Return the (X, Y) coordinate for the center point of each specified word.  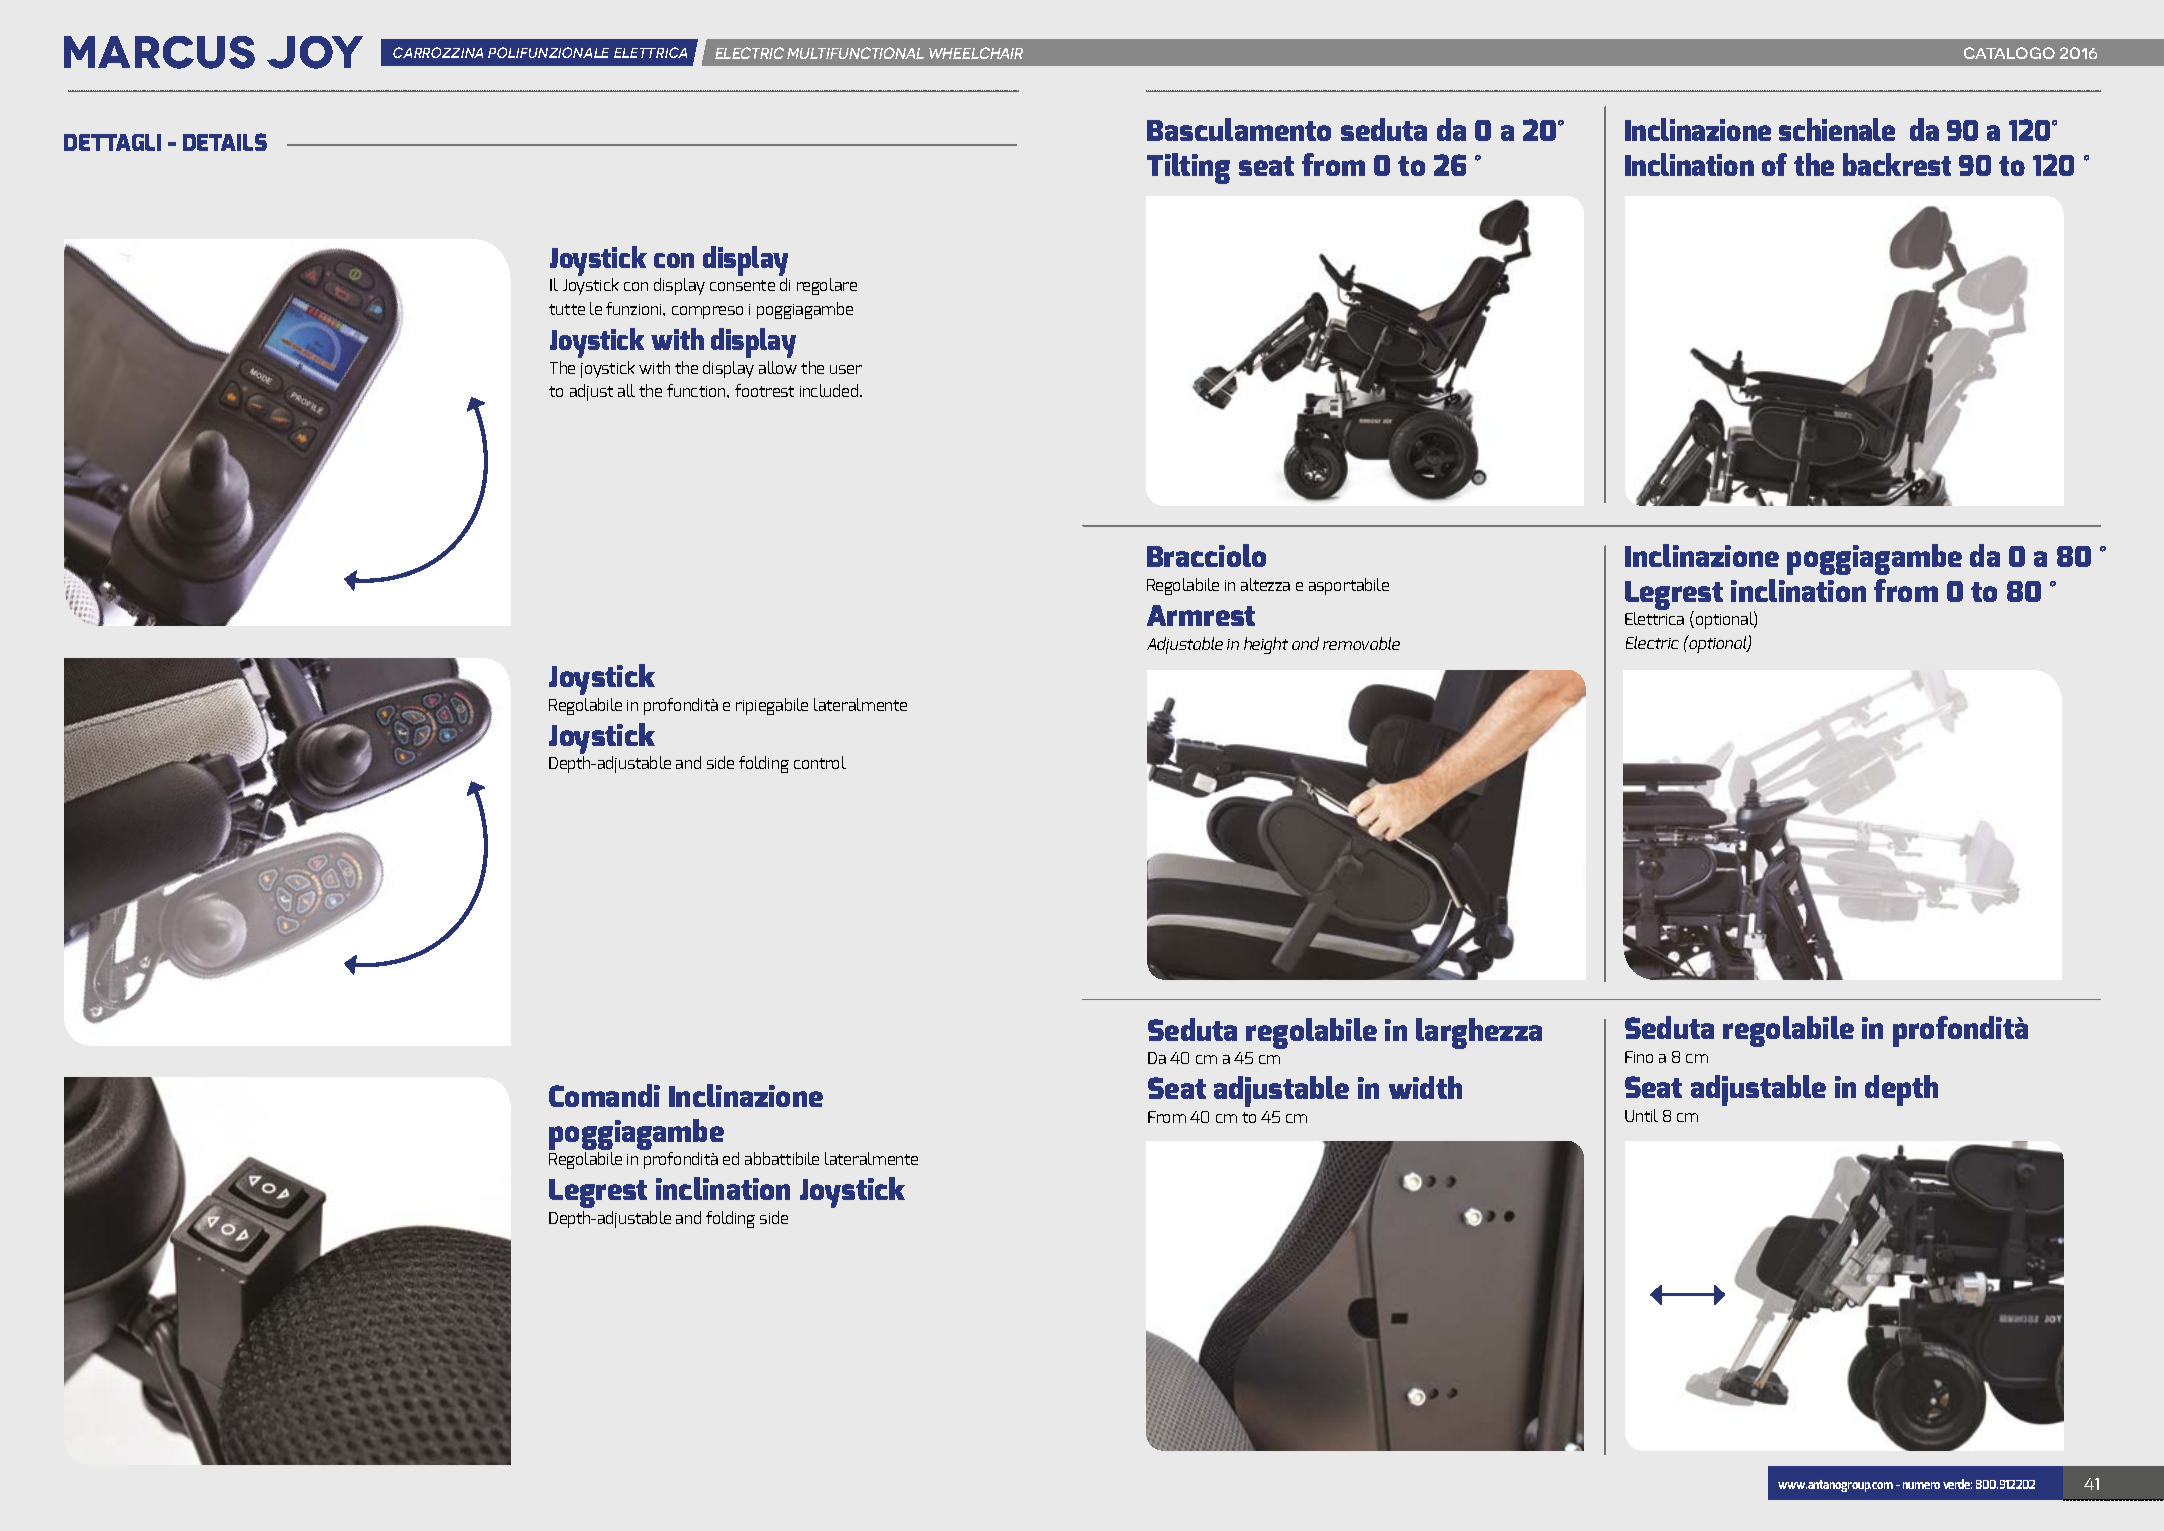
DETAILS (225, 142)
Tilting (1188, 168)
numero (1921, 1485)
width (1425, 1087)
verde (1957, 1484)
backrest (1897, 164)
